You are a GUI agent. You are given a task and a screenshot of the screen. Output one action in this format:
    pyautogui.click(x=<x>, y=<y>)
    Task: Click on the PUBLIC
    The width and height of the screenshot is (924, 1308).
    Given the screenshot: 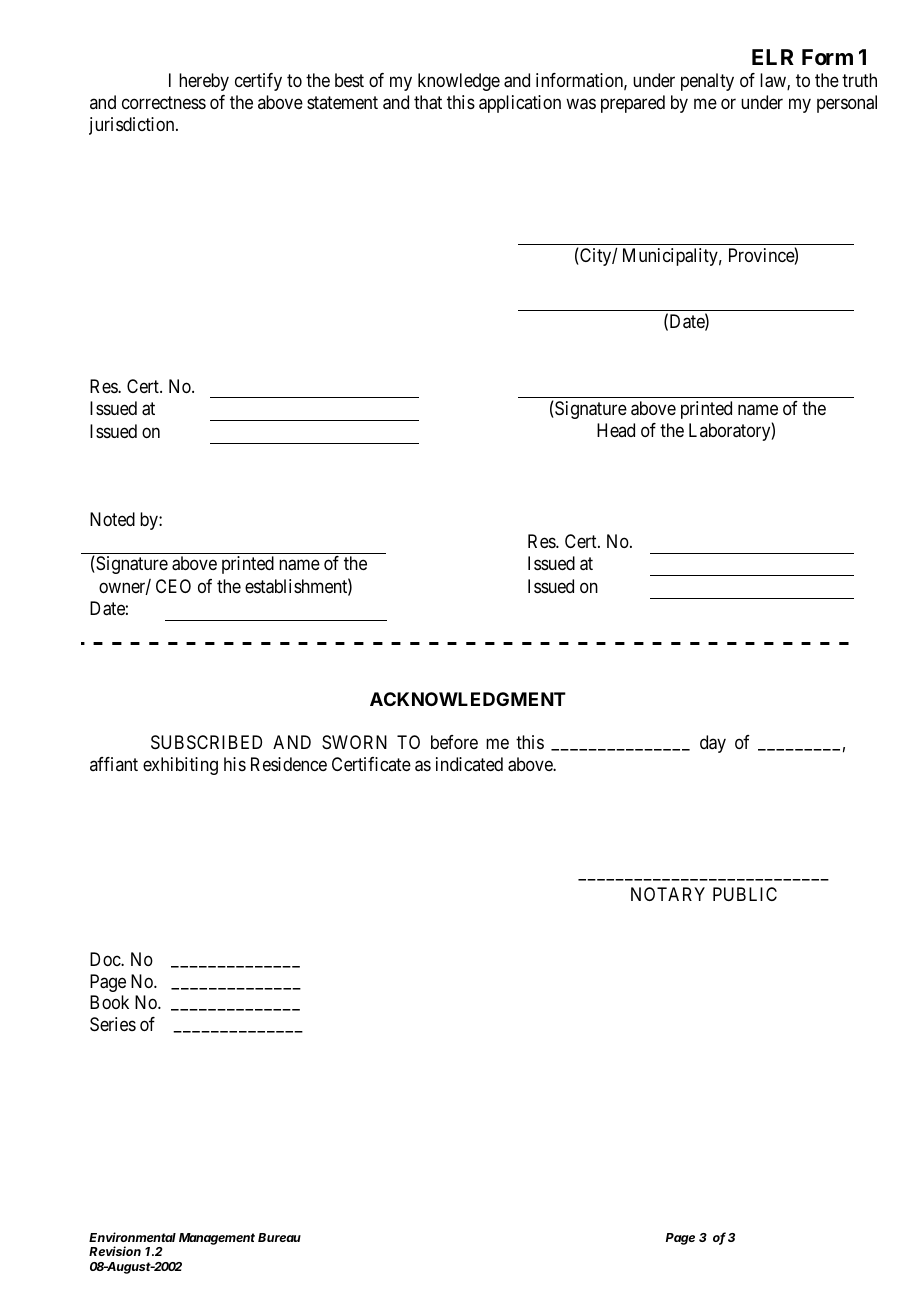 What is the action you would take?
    pyautogui.click(x=745, y=894)
